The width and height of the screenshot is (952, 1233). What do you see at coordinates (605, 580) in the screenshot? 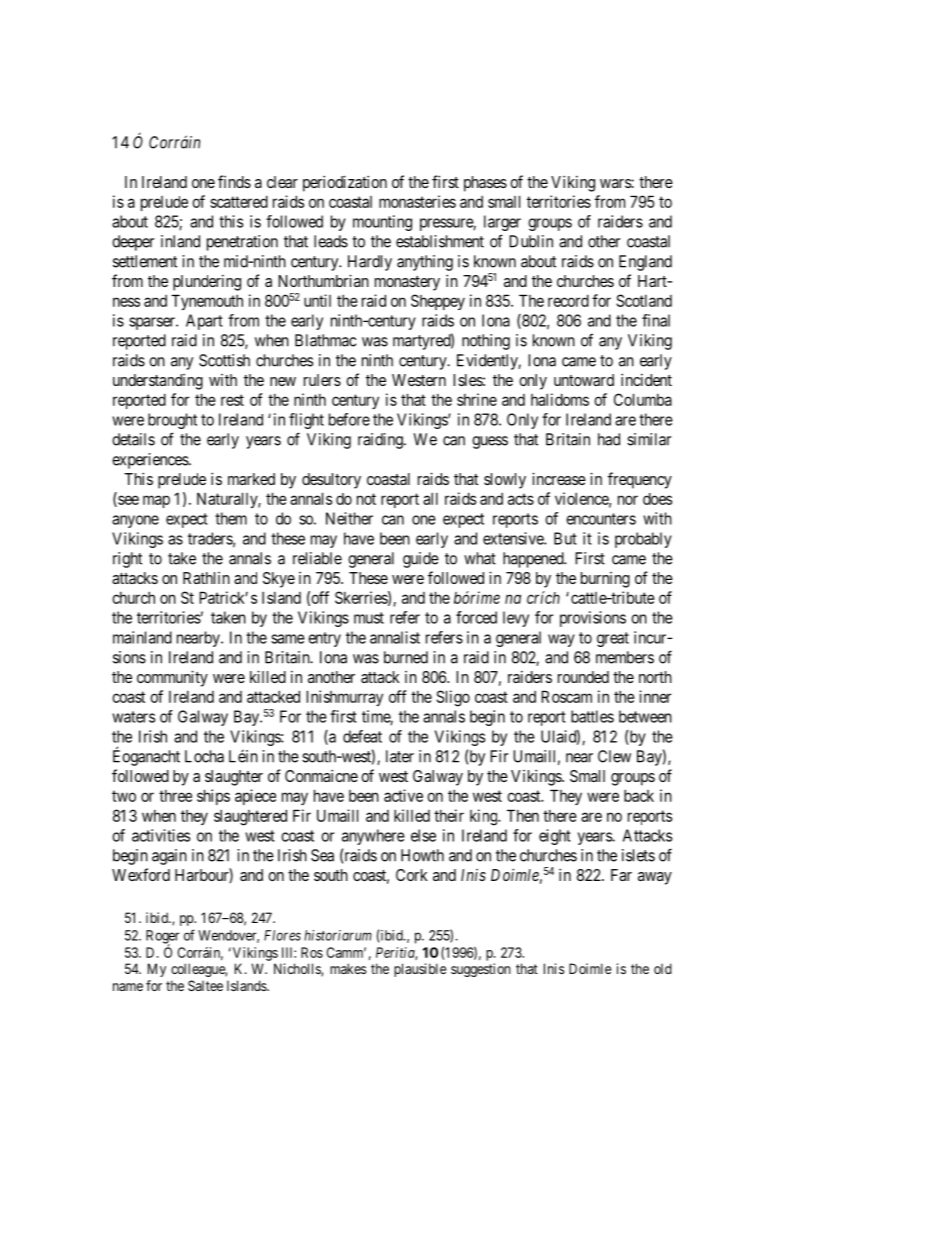
I see `burning` at bounding box center [605, 580].
